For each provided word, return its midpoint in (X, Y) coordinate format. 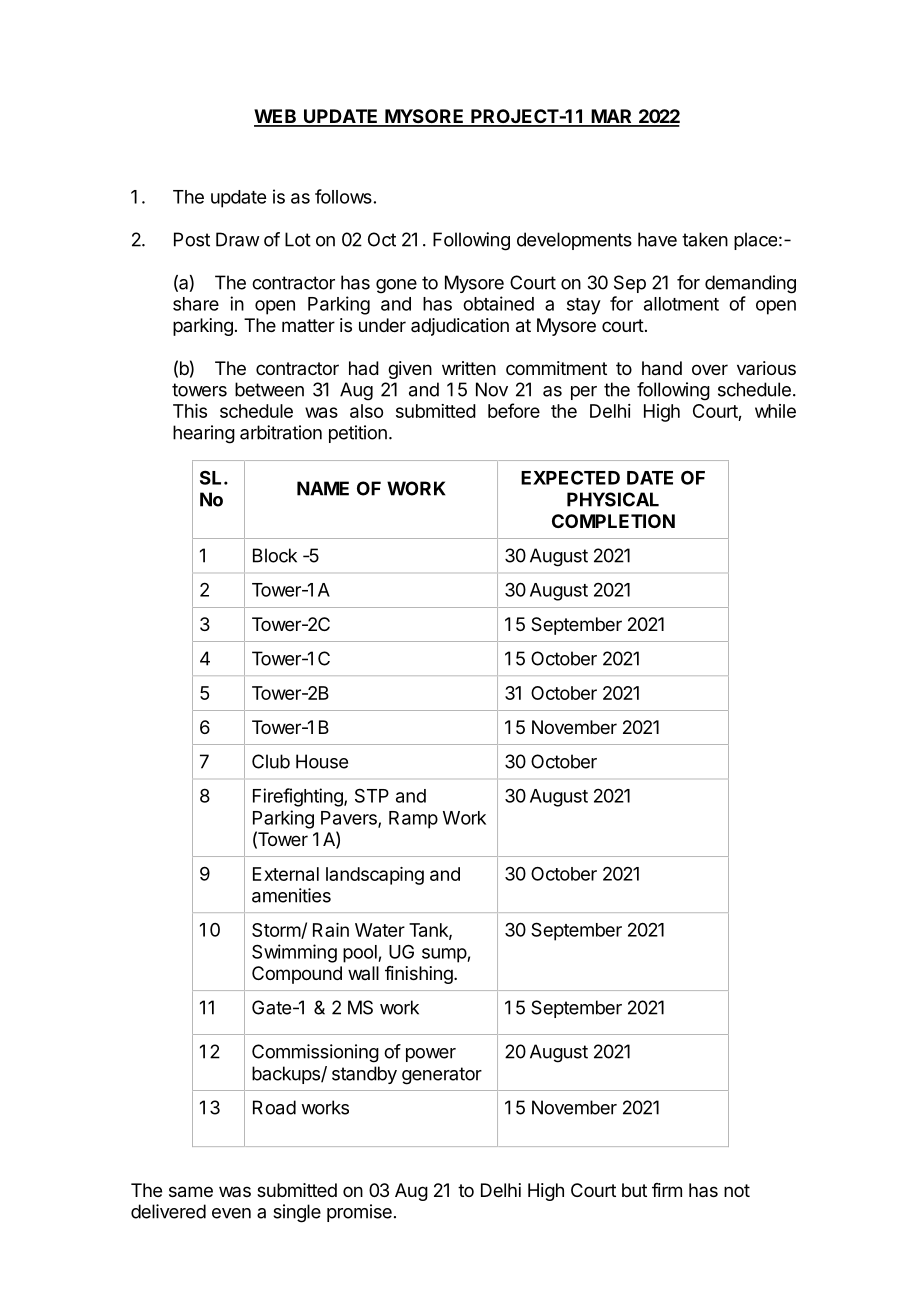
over (710, 369)
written (469, 368)
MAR (612, 117)
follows (343, 196)
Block (275, 555)
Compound (297, 975)
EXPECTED (570, 477)
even (231, 1213)
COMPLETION (613, 521)
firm (667, 1190)
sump (445, 955)
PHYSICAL (613, 499)
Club (271, 761)
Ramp (413, 820)
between (269, 389)
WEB (276, 117)
